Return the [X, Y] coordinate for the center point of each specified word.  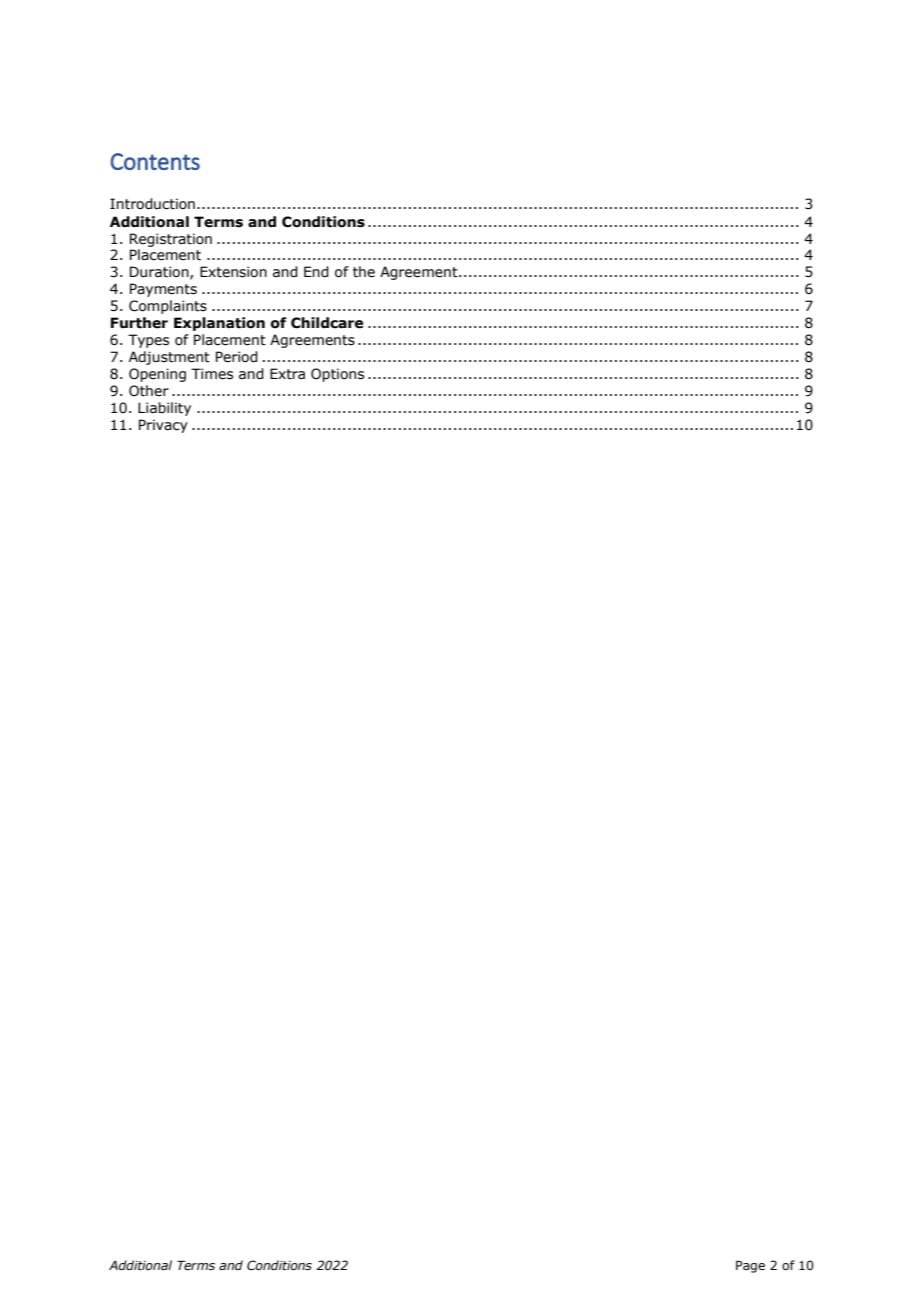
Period [237, 357]
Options [337, 375]
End [316, 272]
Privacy [163, 426]
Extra [287, 374]
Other [149, 391]
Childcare [327, 323]
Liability [164, 409]
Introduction [152, 204]
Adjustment [169, 358]
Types [148, 341]
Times [212, 374]
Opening [157, 375]
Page [750, 1266]
